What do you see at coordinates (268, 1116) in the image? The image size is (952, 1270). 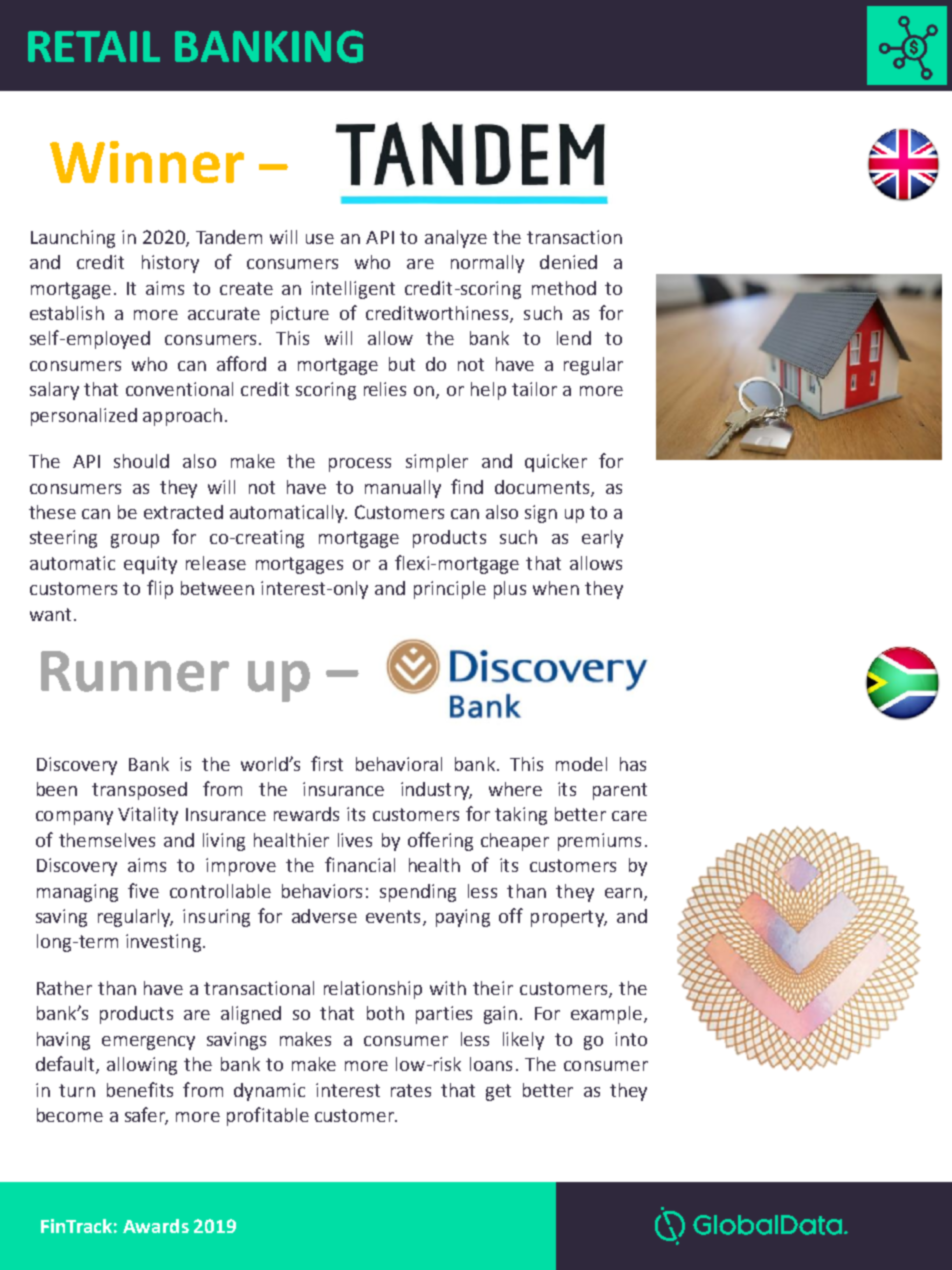 I see `profitable` at bounding box center [268, 1116].
